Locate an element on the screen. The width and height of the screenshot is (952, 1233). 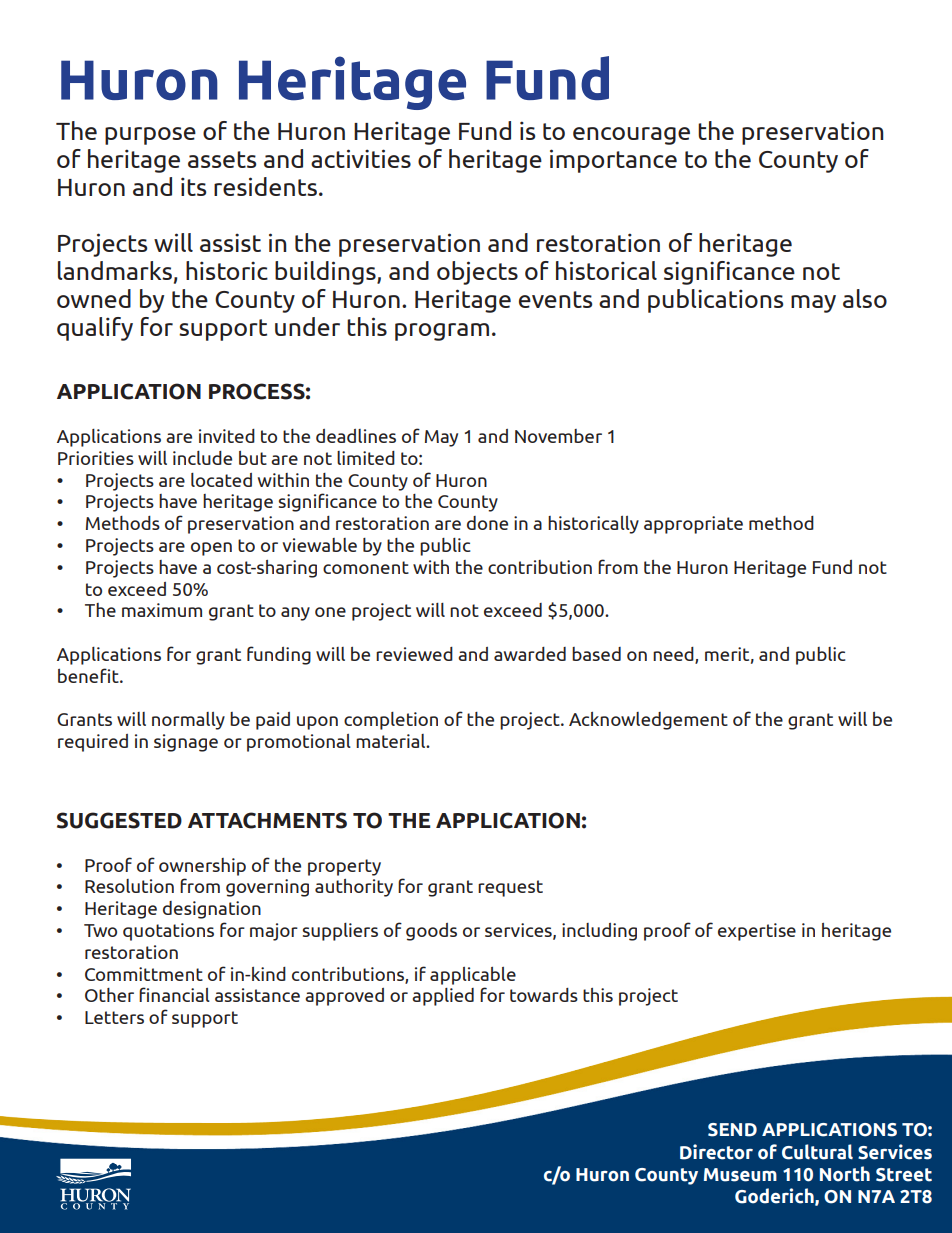
its is located at coordinates (193, 186).
